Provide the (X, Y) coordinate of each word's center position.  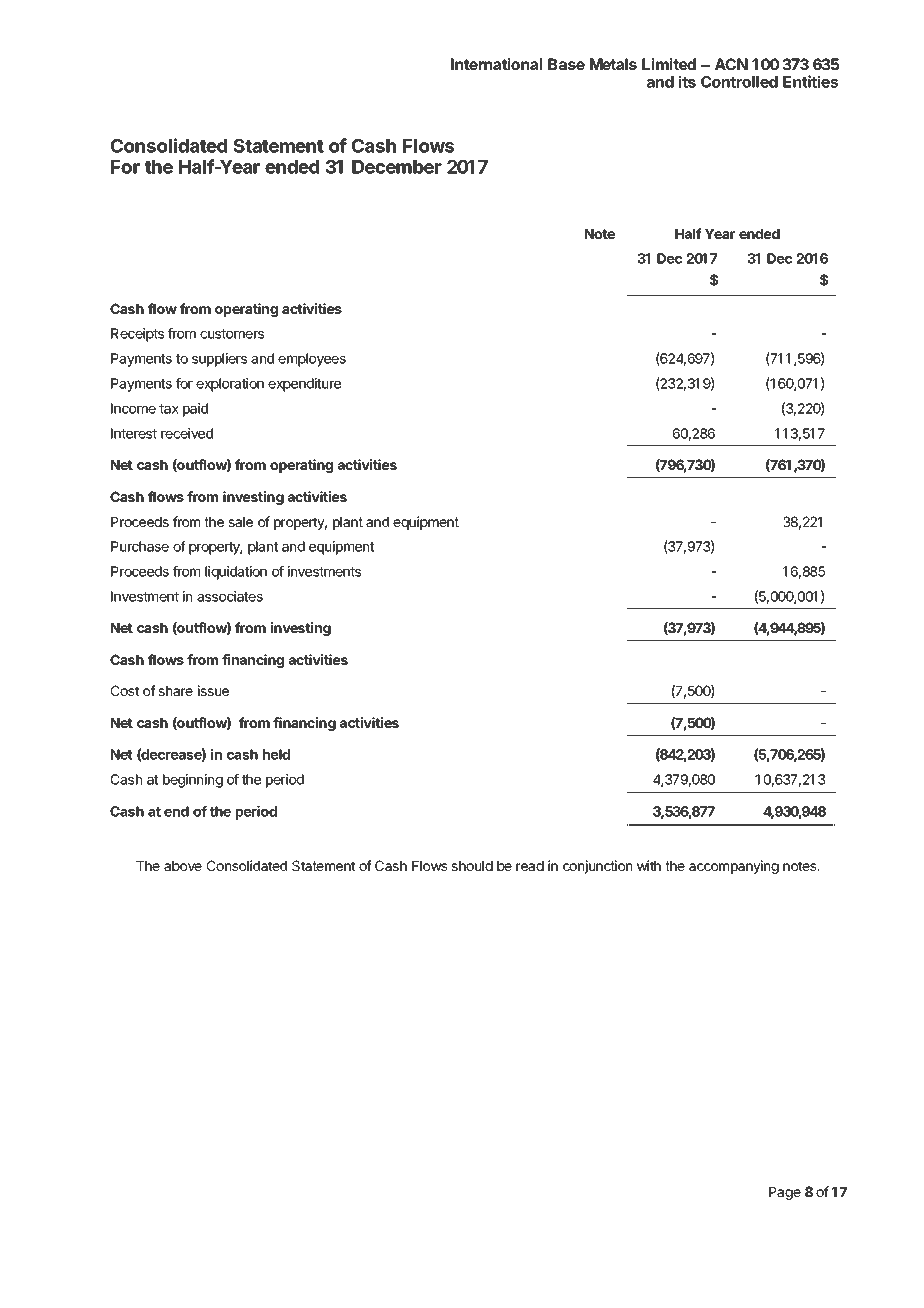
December (397, 167)
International (496, 64)
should (472, 866)
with (649, 865)
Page (785, 1193)
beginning (193, 781)
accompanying (734, 867)
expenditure (304, 385)
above (183, 866)
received (187, 433)
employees (312, 360)
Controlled (739, 82)
